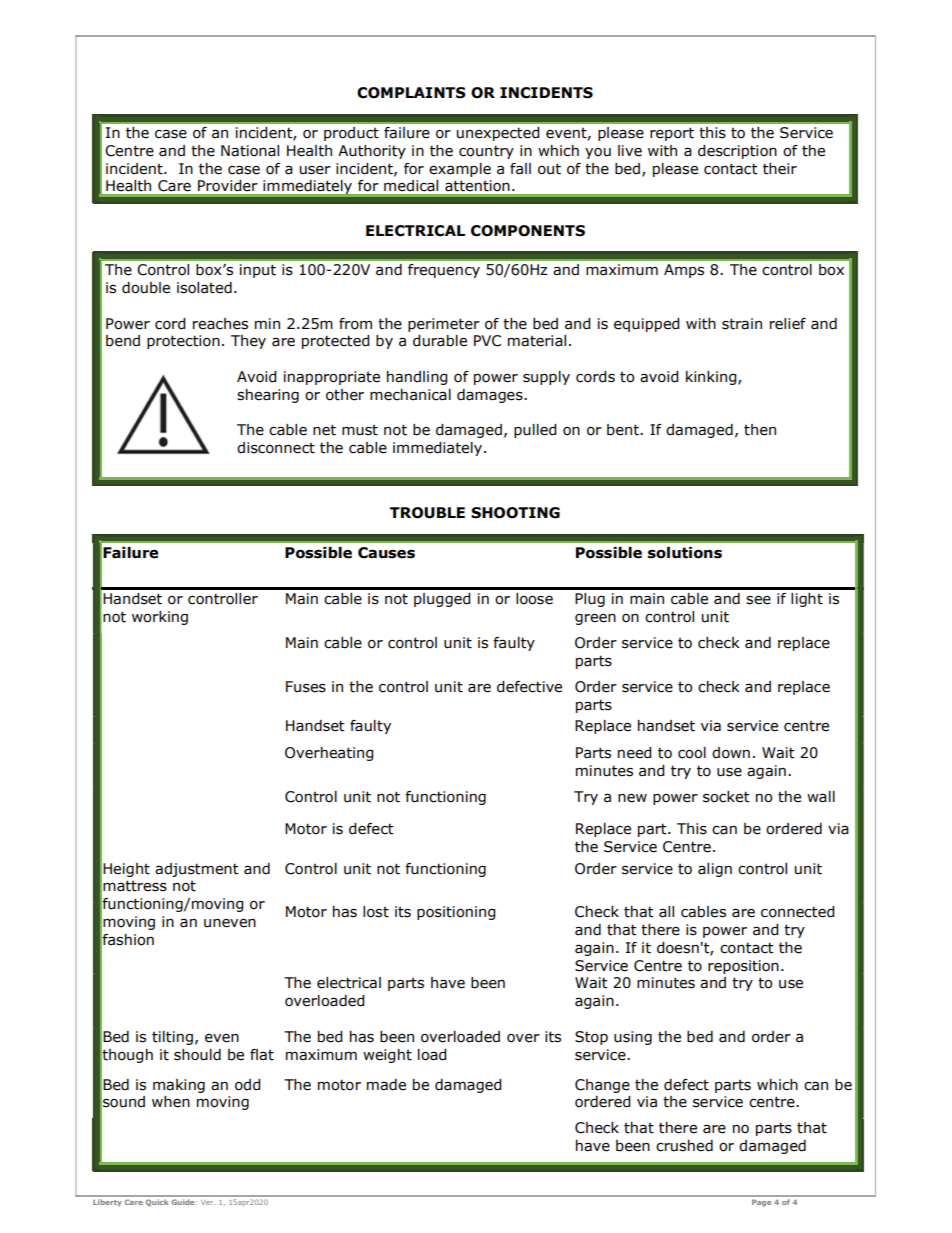 The height and width of the screenshot is (1233, 952). I want to click on disconnect, so click(276, 448).
